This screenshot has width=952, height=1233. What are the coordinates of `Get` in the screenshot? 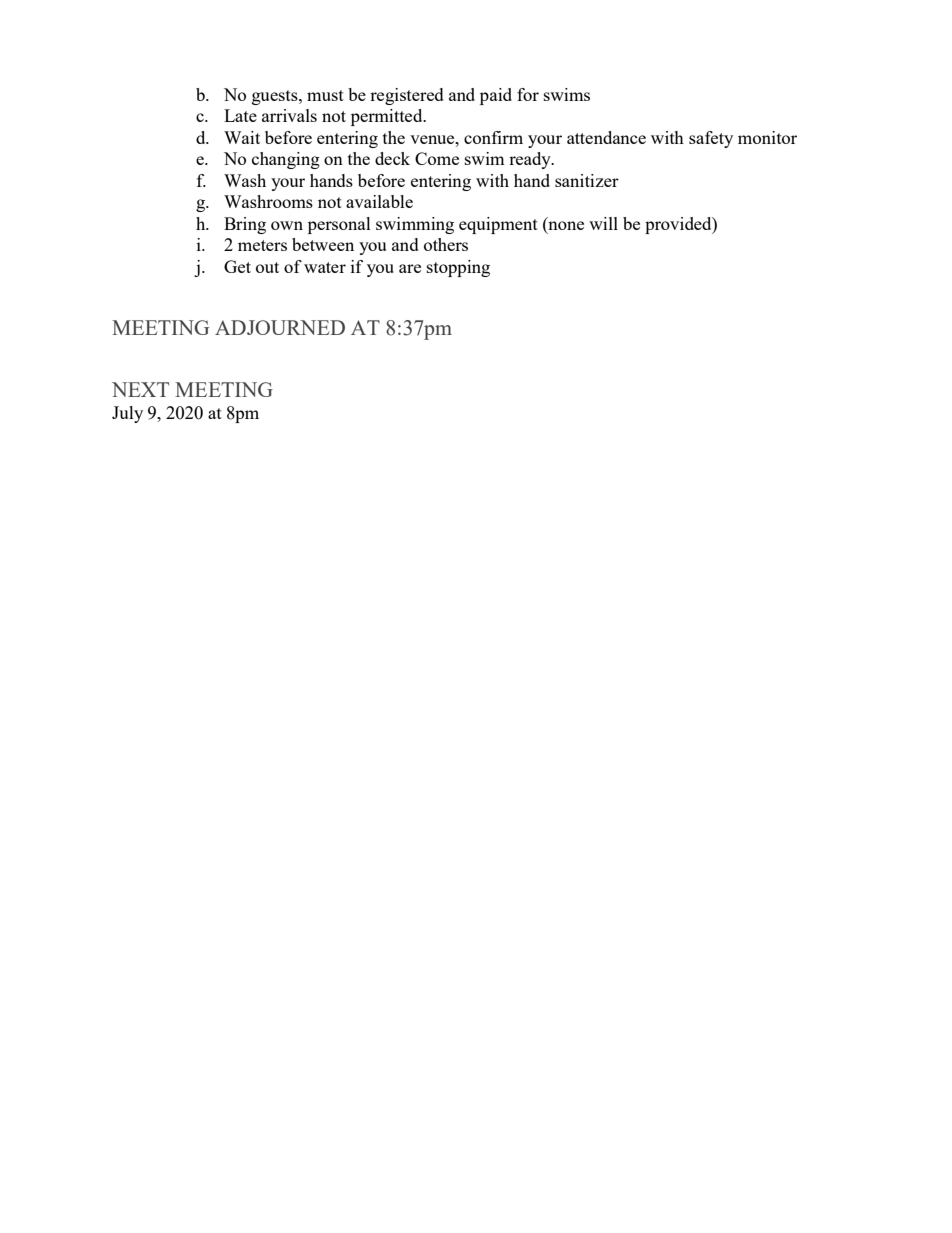 It's located at (237, 266).
